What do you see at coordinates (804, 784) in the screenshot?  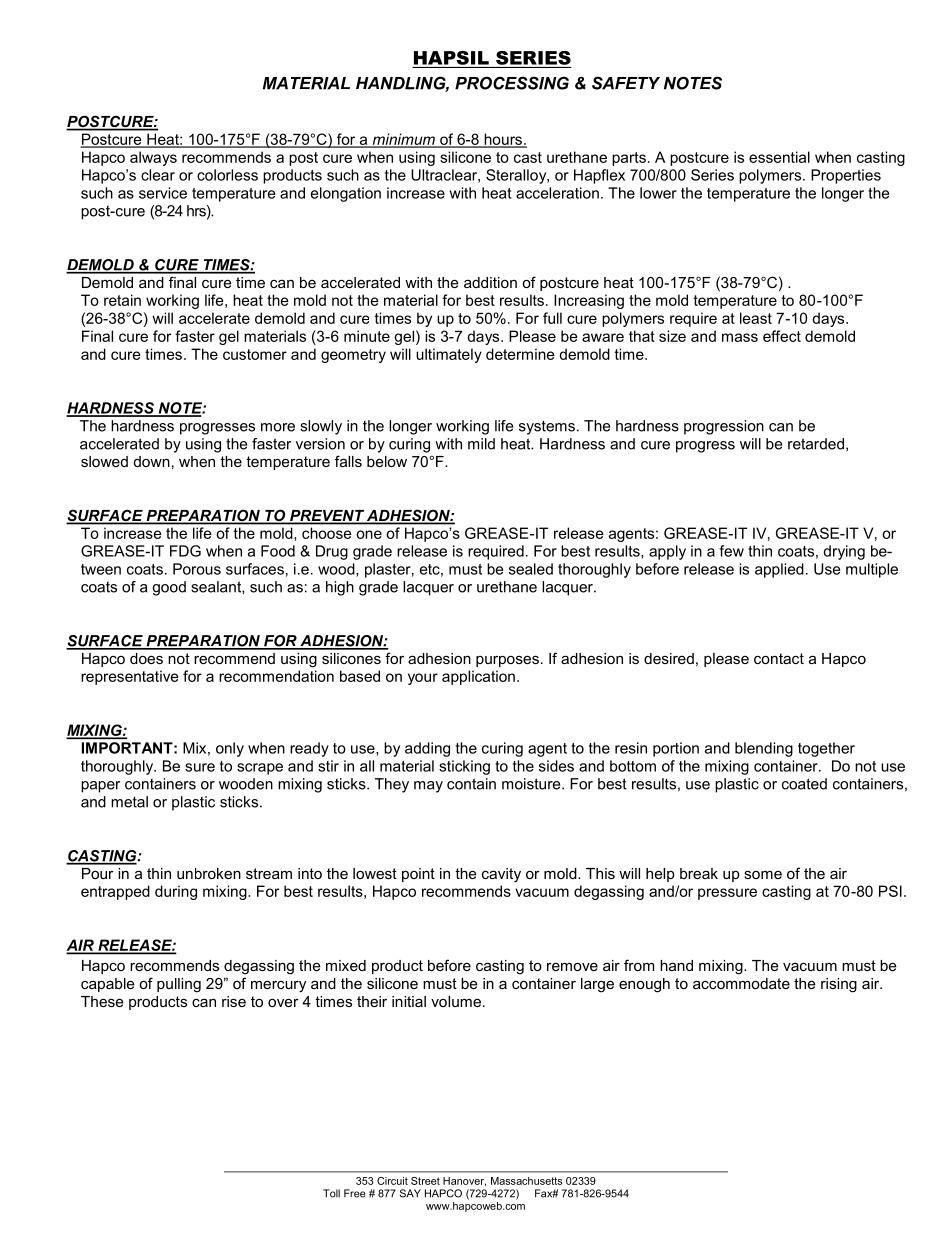 I see `coated` at bounding box center [804, 784].
